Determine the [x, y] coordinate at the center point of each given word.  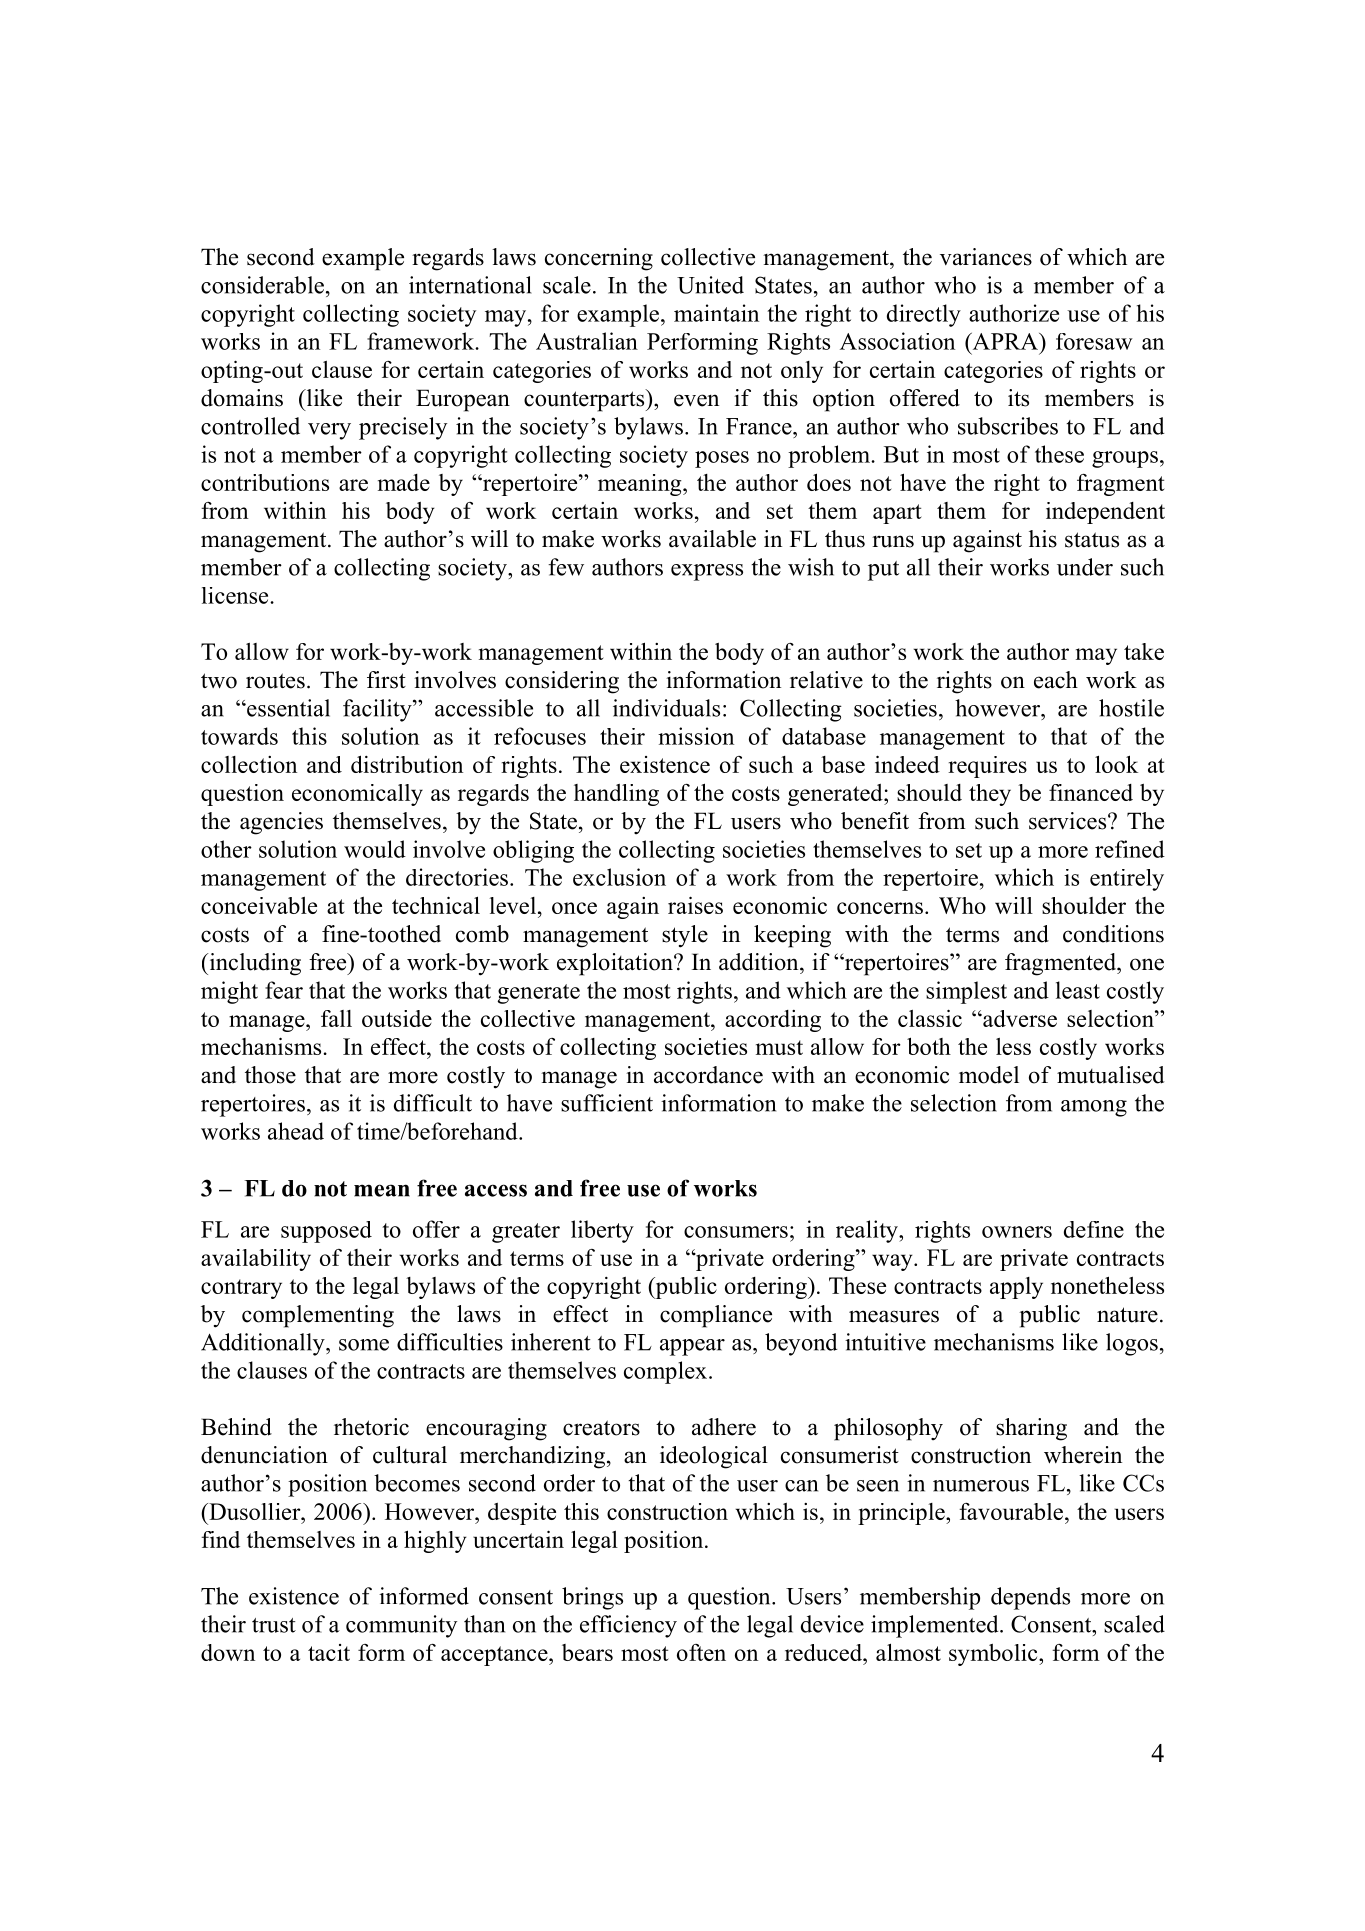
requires [987, 767]
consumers [736, 1232]
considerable [262, 285]
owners [1017, 1232]
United [710, 285]
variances [986, 257]
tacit [329, 1652]
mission [696, 736]
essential [287, 708]
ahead [296, 1131]
